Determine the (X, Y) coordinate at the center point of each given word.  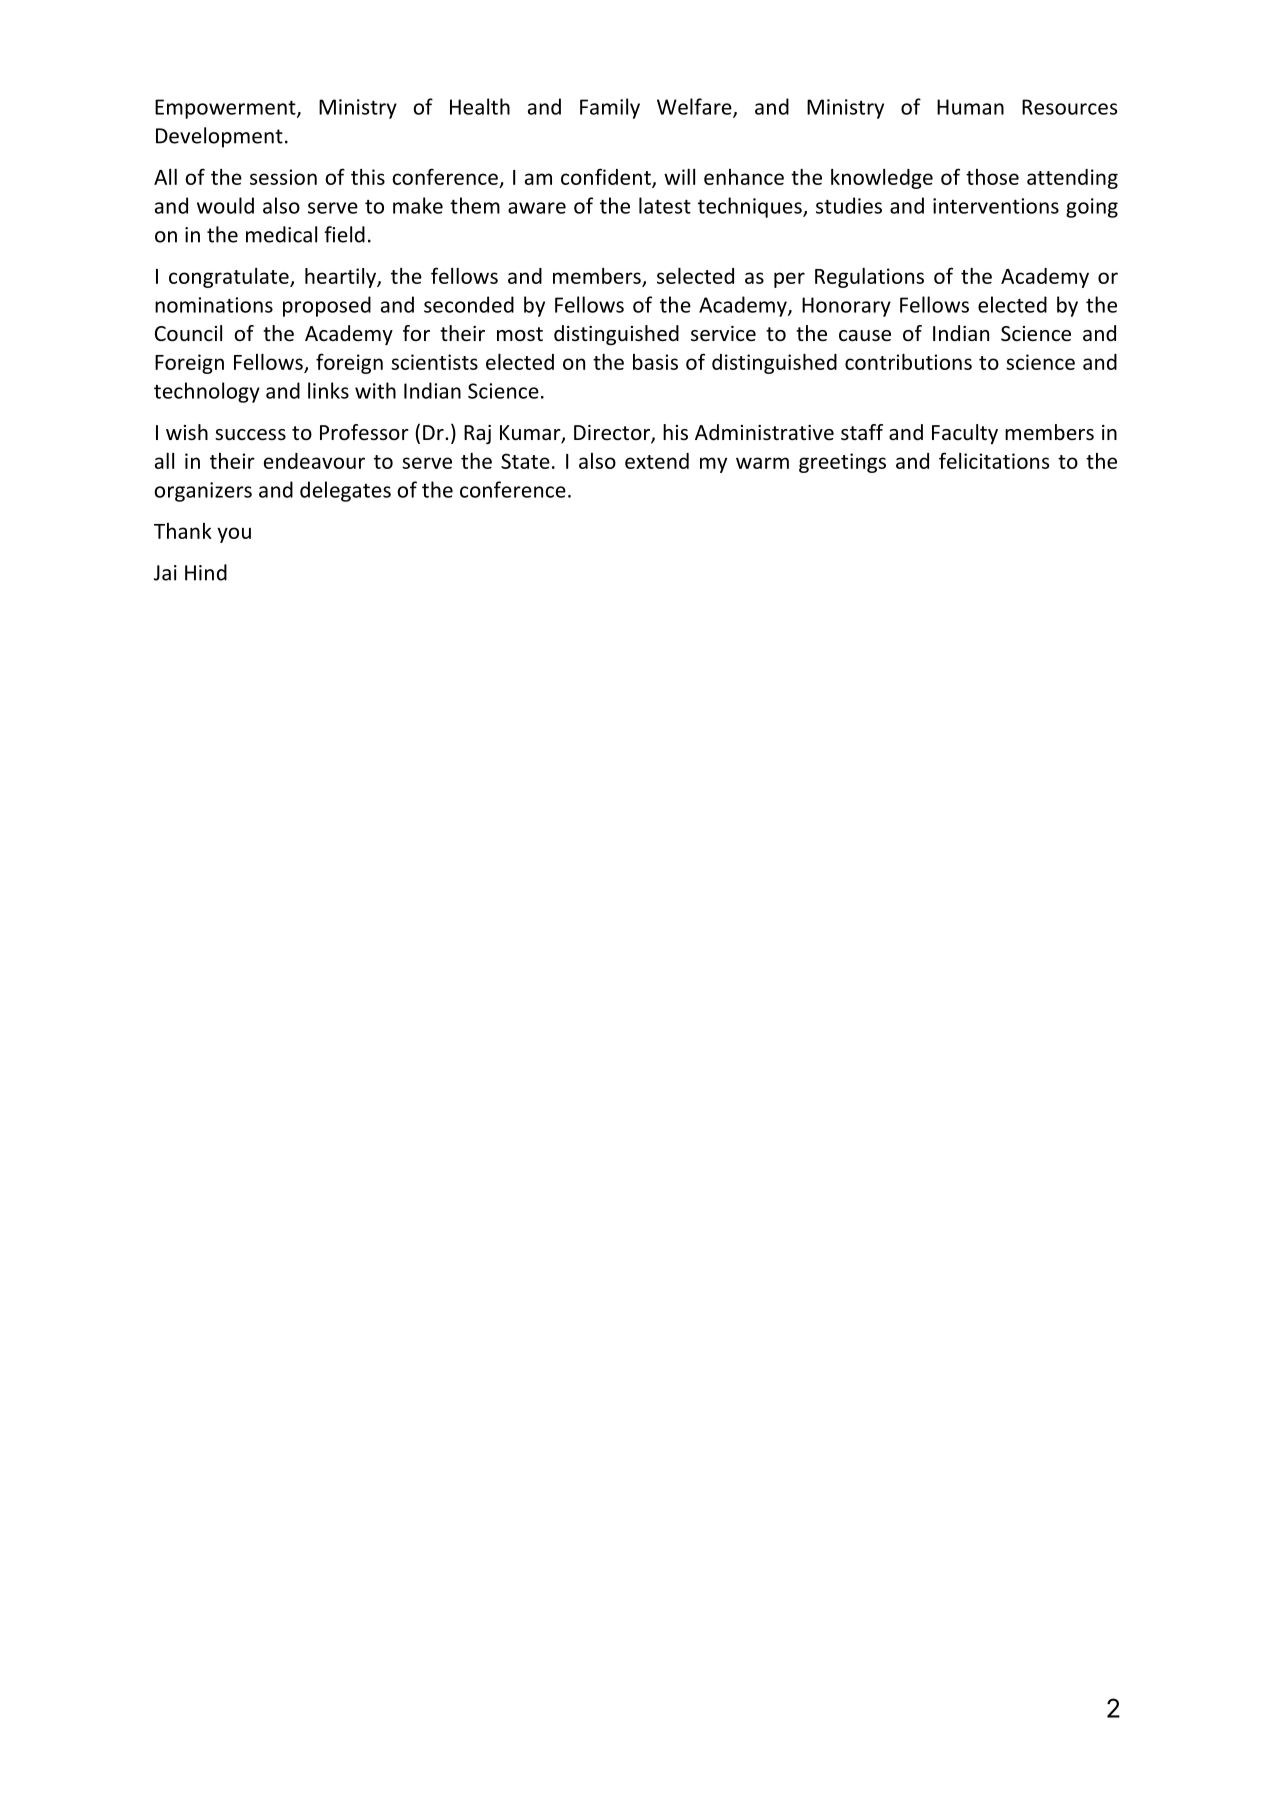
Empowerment (226, 109)
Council (188, 333)
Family (610, 108)
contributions (908, 362)
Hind (206, 572)
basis (655, 362)
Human (970, 107)
